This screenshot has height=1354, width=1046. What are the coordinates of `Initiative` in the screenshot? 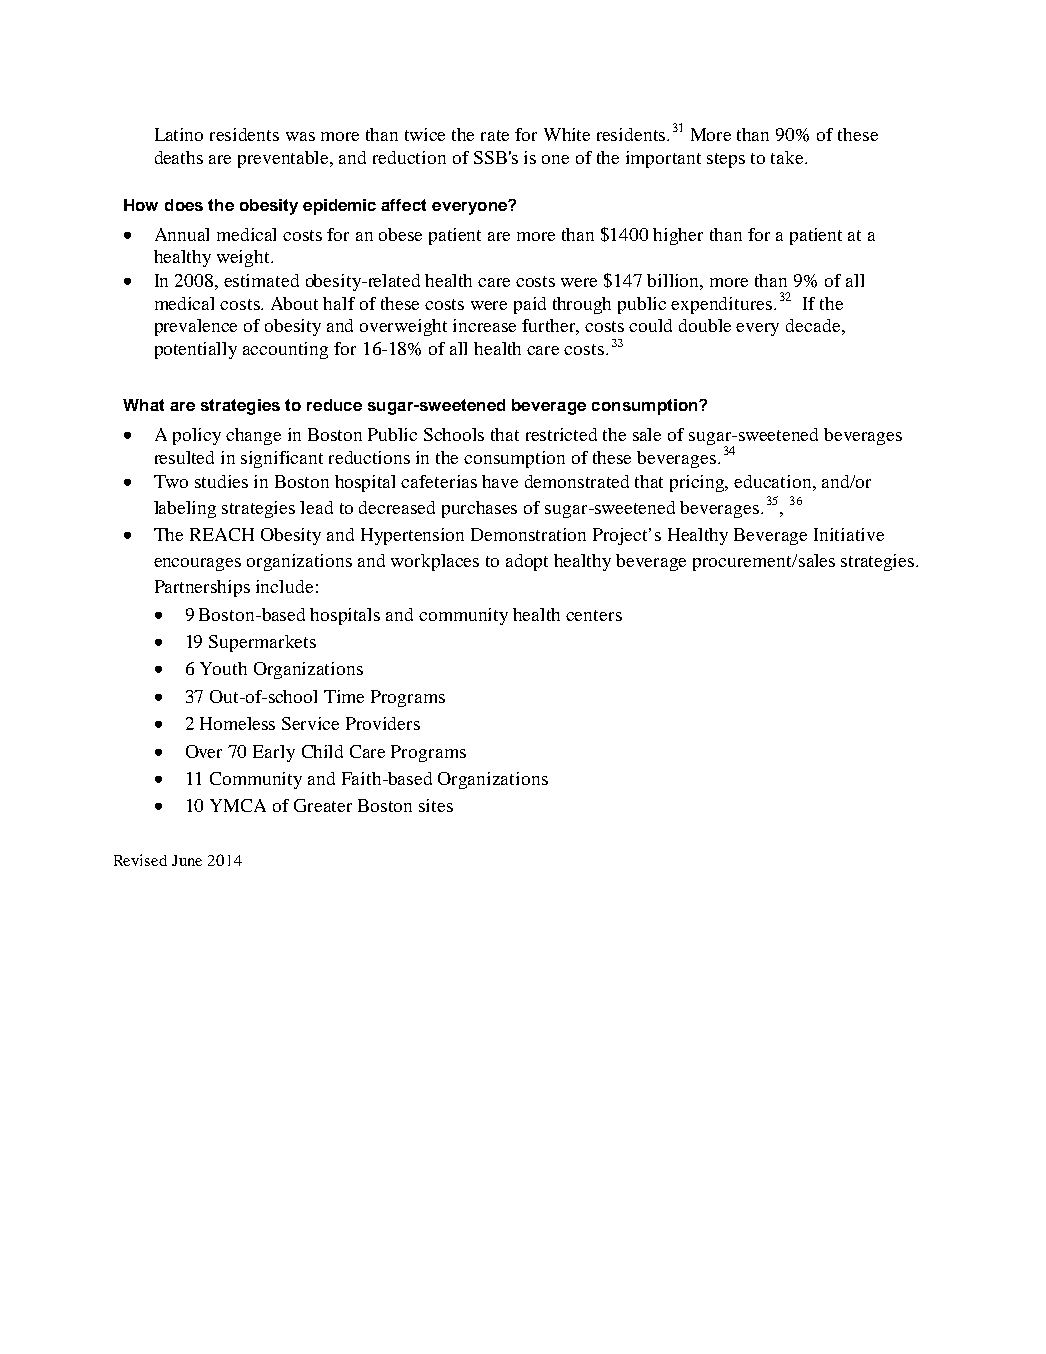 It's located at (849, 534).
